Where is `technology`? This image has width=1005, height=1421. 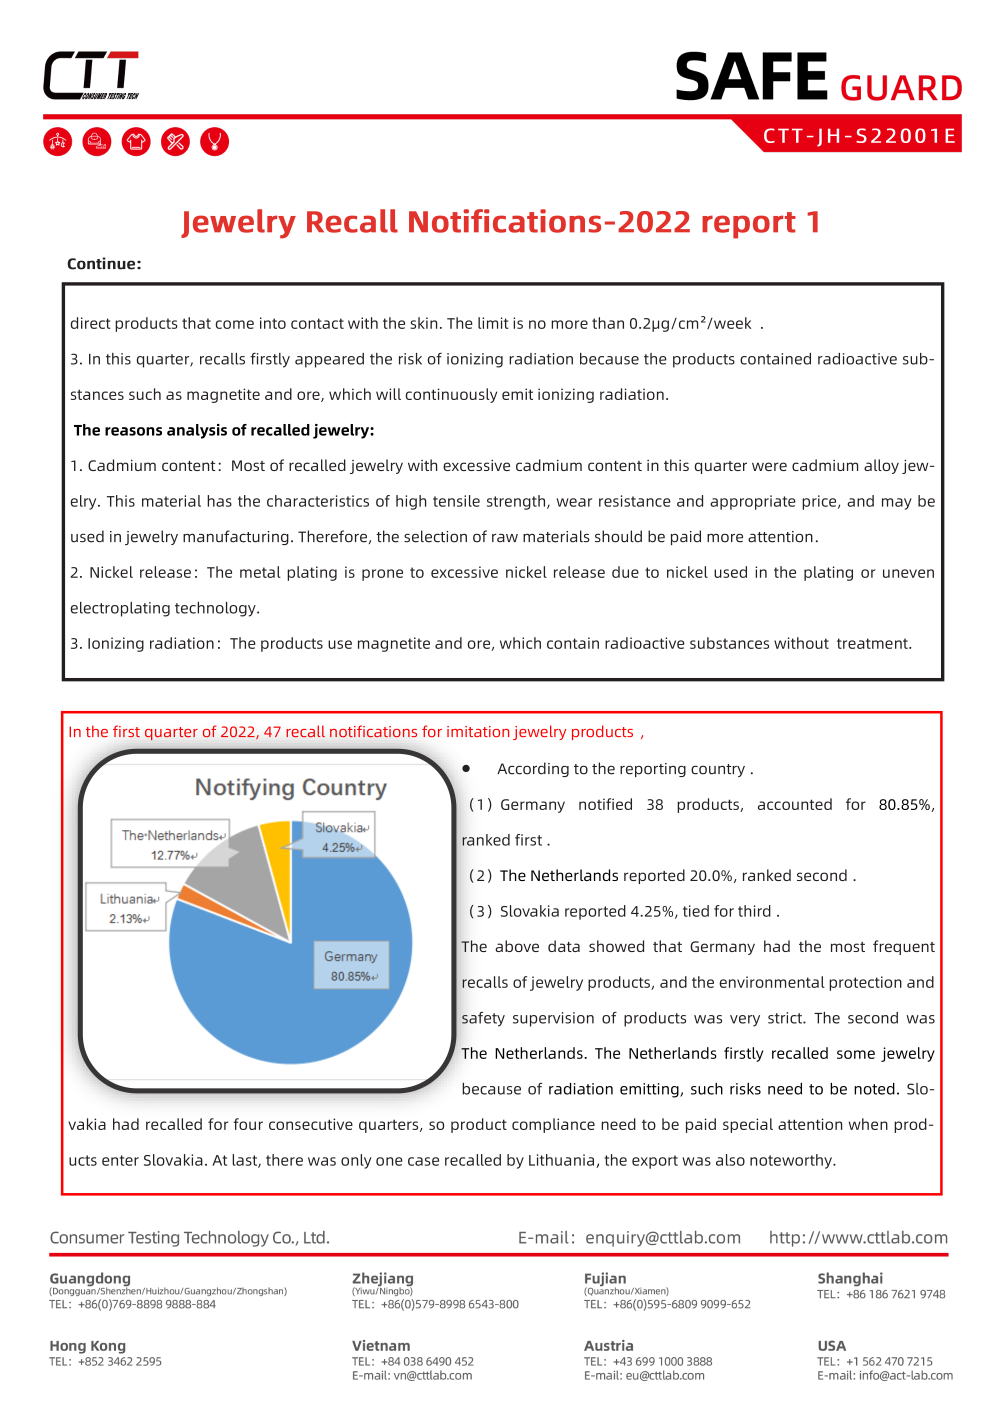
technology is located at coordinates (216, 609).
